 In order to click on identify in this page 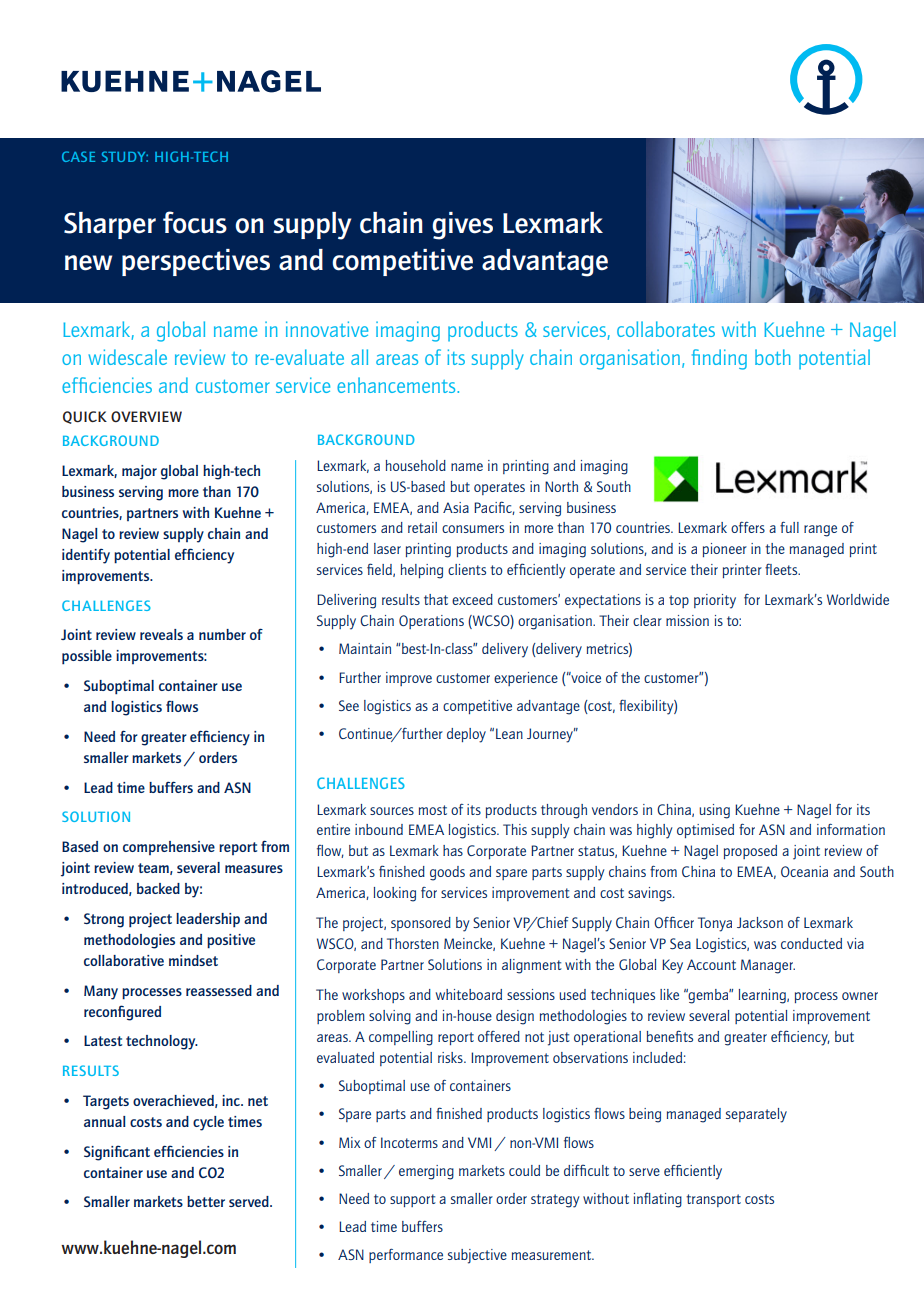, I will do `click(86, 556)`.
